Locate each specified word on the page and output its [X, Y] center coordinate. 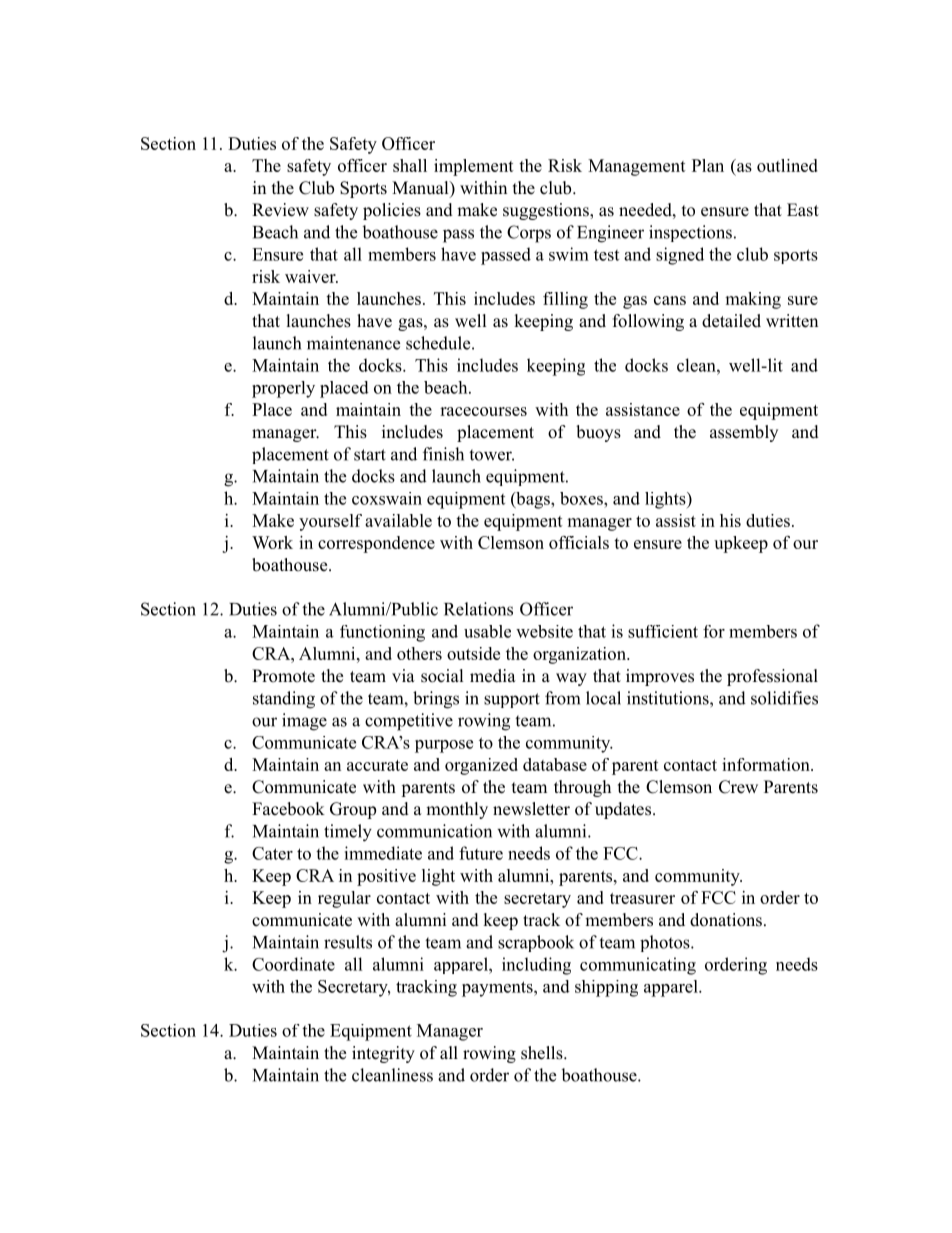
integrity [383, 1054]
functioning [382, 633]
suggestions [547, 211]
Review [280, 210]
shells [543, 1053]
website [544, 631]
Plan [708, 165]
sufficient [663, 631]
